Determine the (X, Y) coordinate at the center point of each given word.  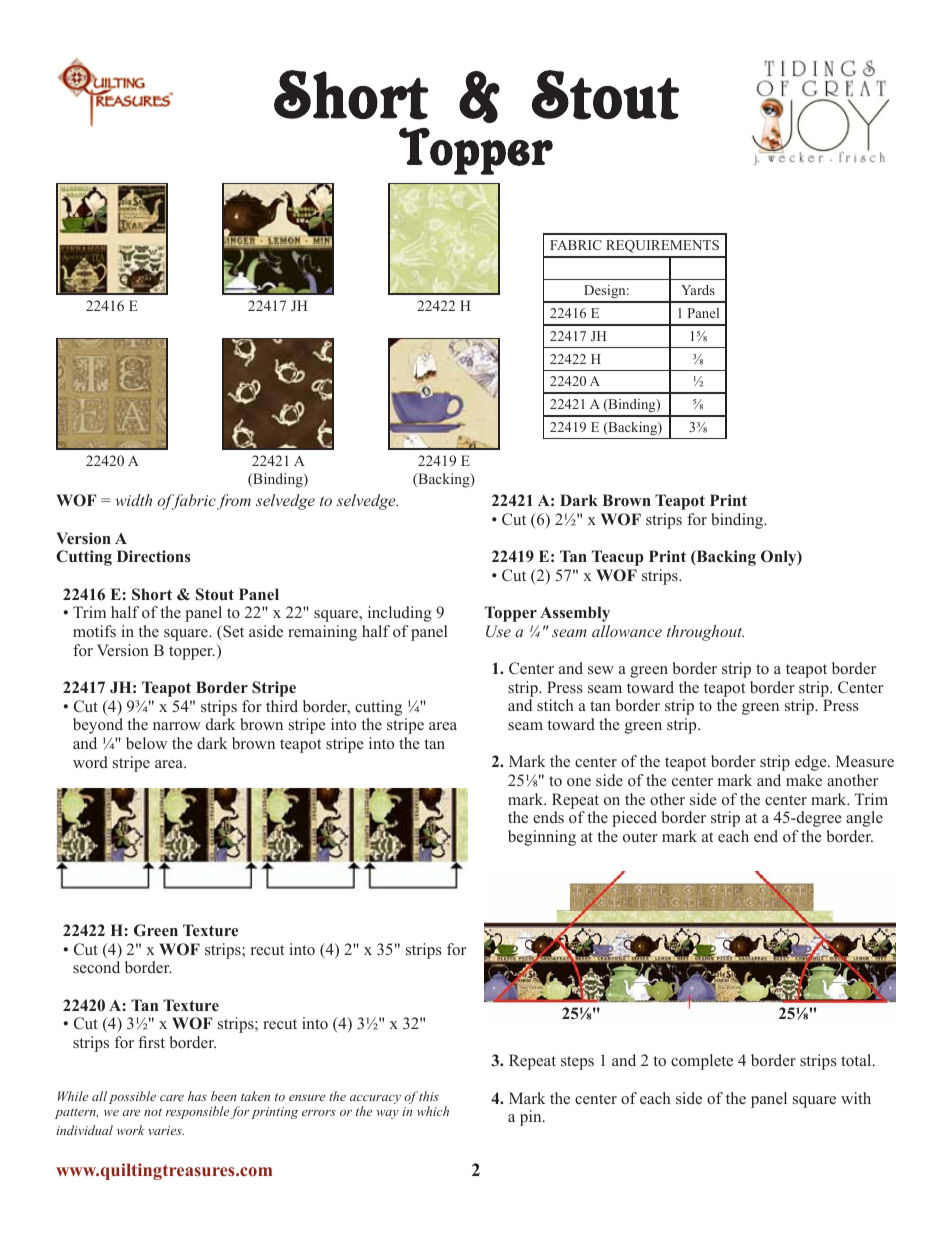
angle (864, 819)
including (400, 614)
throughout (705, 633)
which (433, 1111)
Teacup (618, 558)
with (856, 1098)
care (172, 1098)
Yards (698, 290)
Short (152, 594)
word (90, 762)
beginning (542, 838)
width (134, 500)
